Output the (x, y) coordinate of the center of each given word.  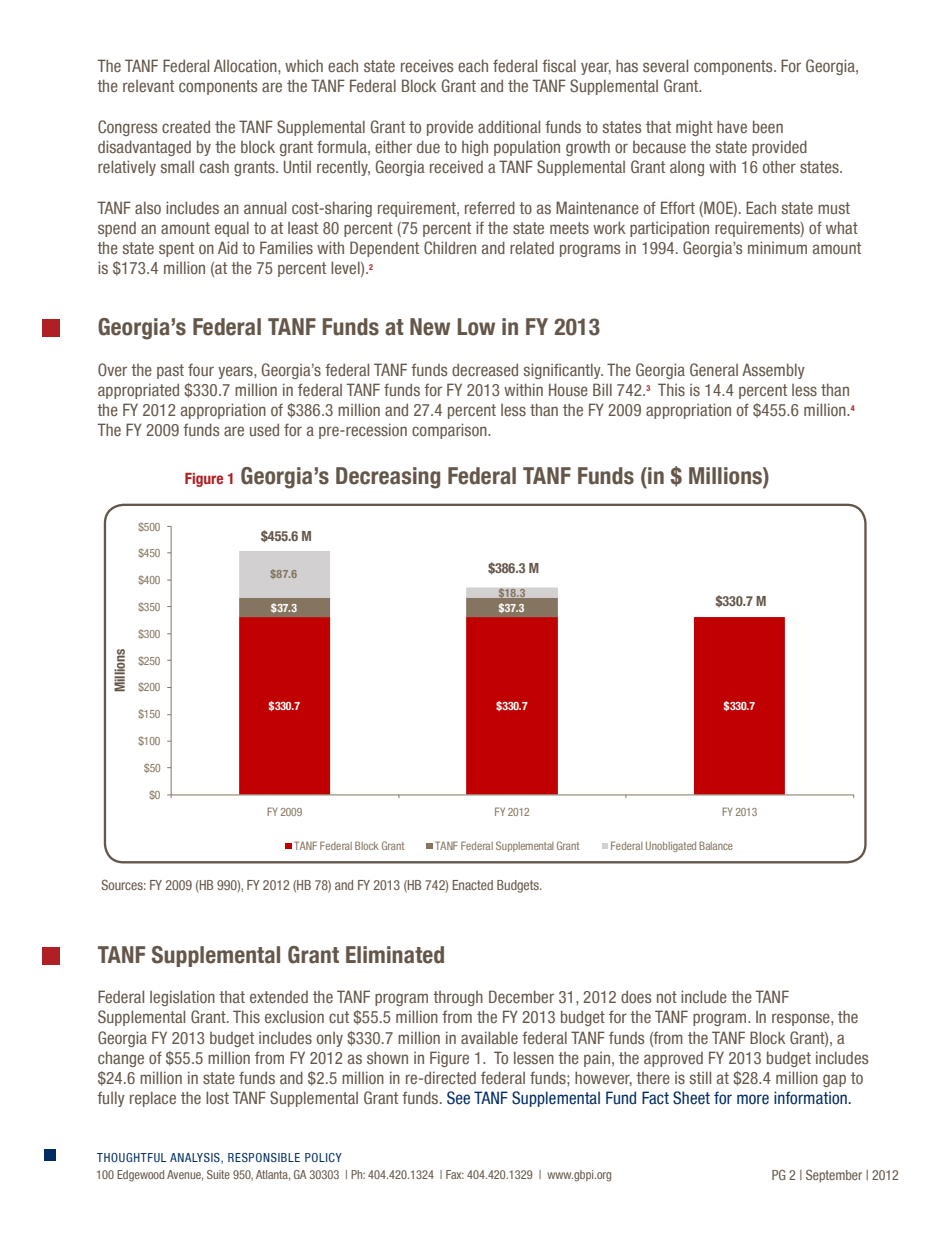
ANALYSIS (196, 1158)
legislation (182, 998)
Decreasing (388, 478)
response (802, 1019)
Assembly (773, 371)
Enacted (473, 885)
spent (176, 249)
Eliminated (395, 955)
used (264, 429)
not (667, 997)
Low (476, 327)
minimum (777, 247)
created (186, 126)
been (768, 126)
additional (509, 126)
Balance (716, 845)
